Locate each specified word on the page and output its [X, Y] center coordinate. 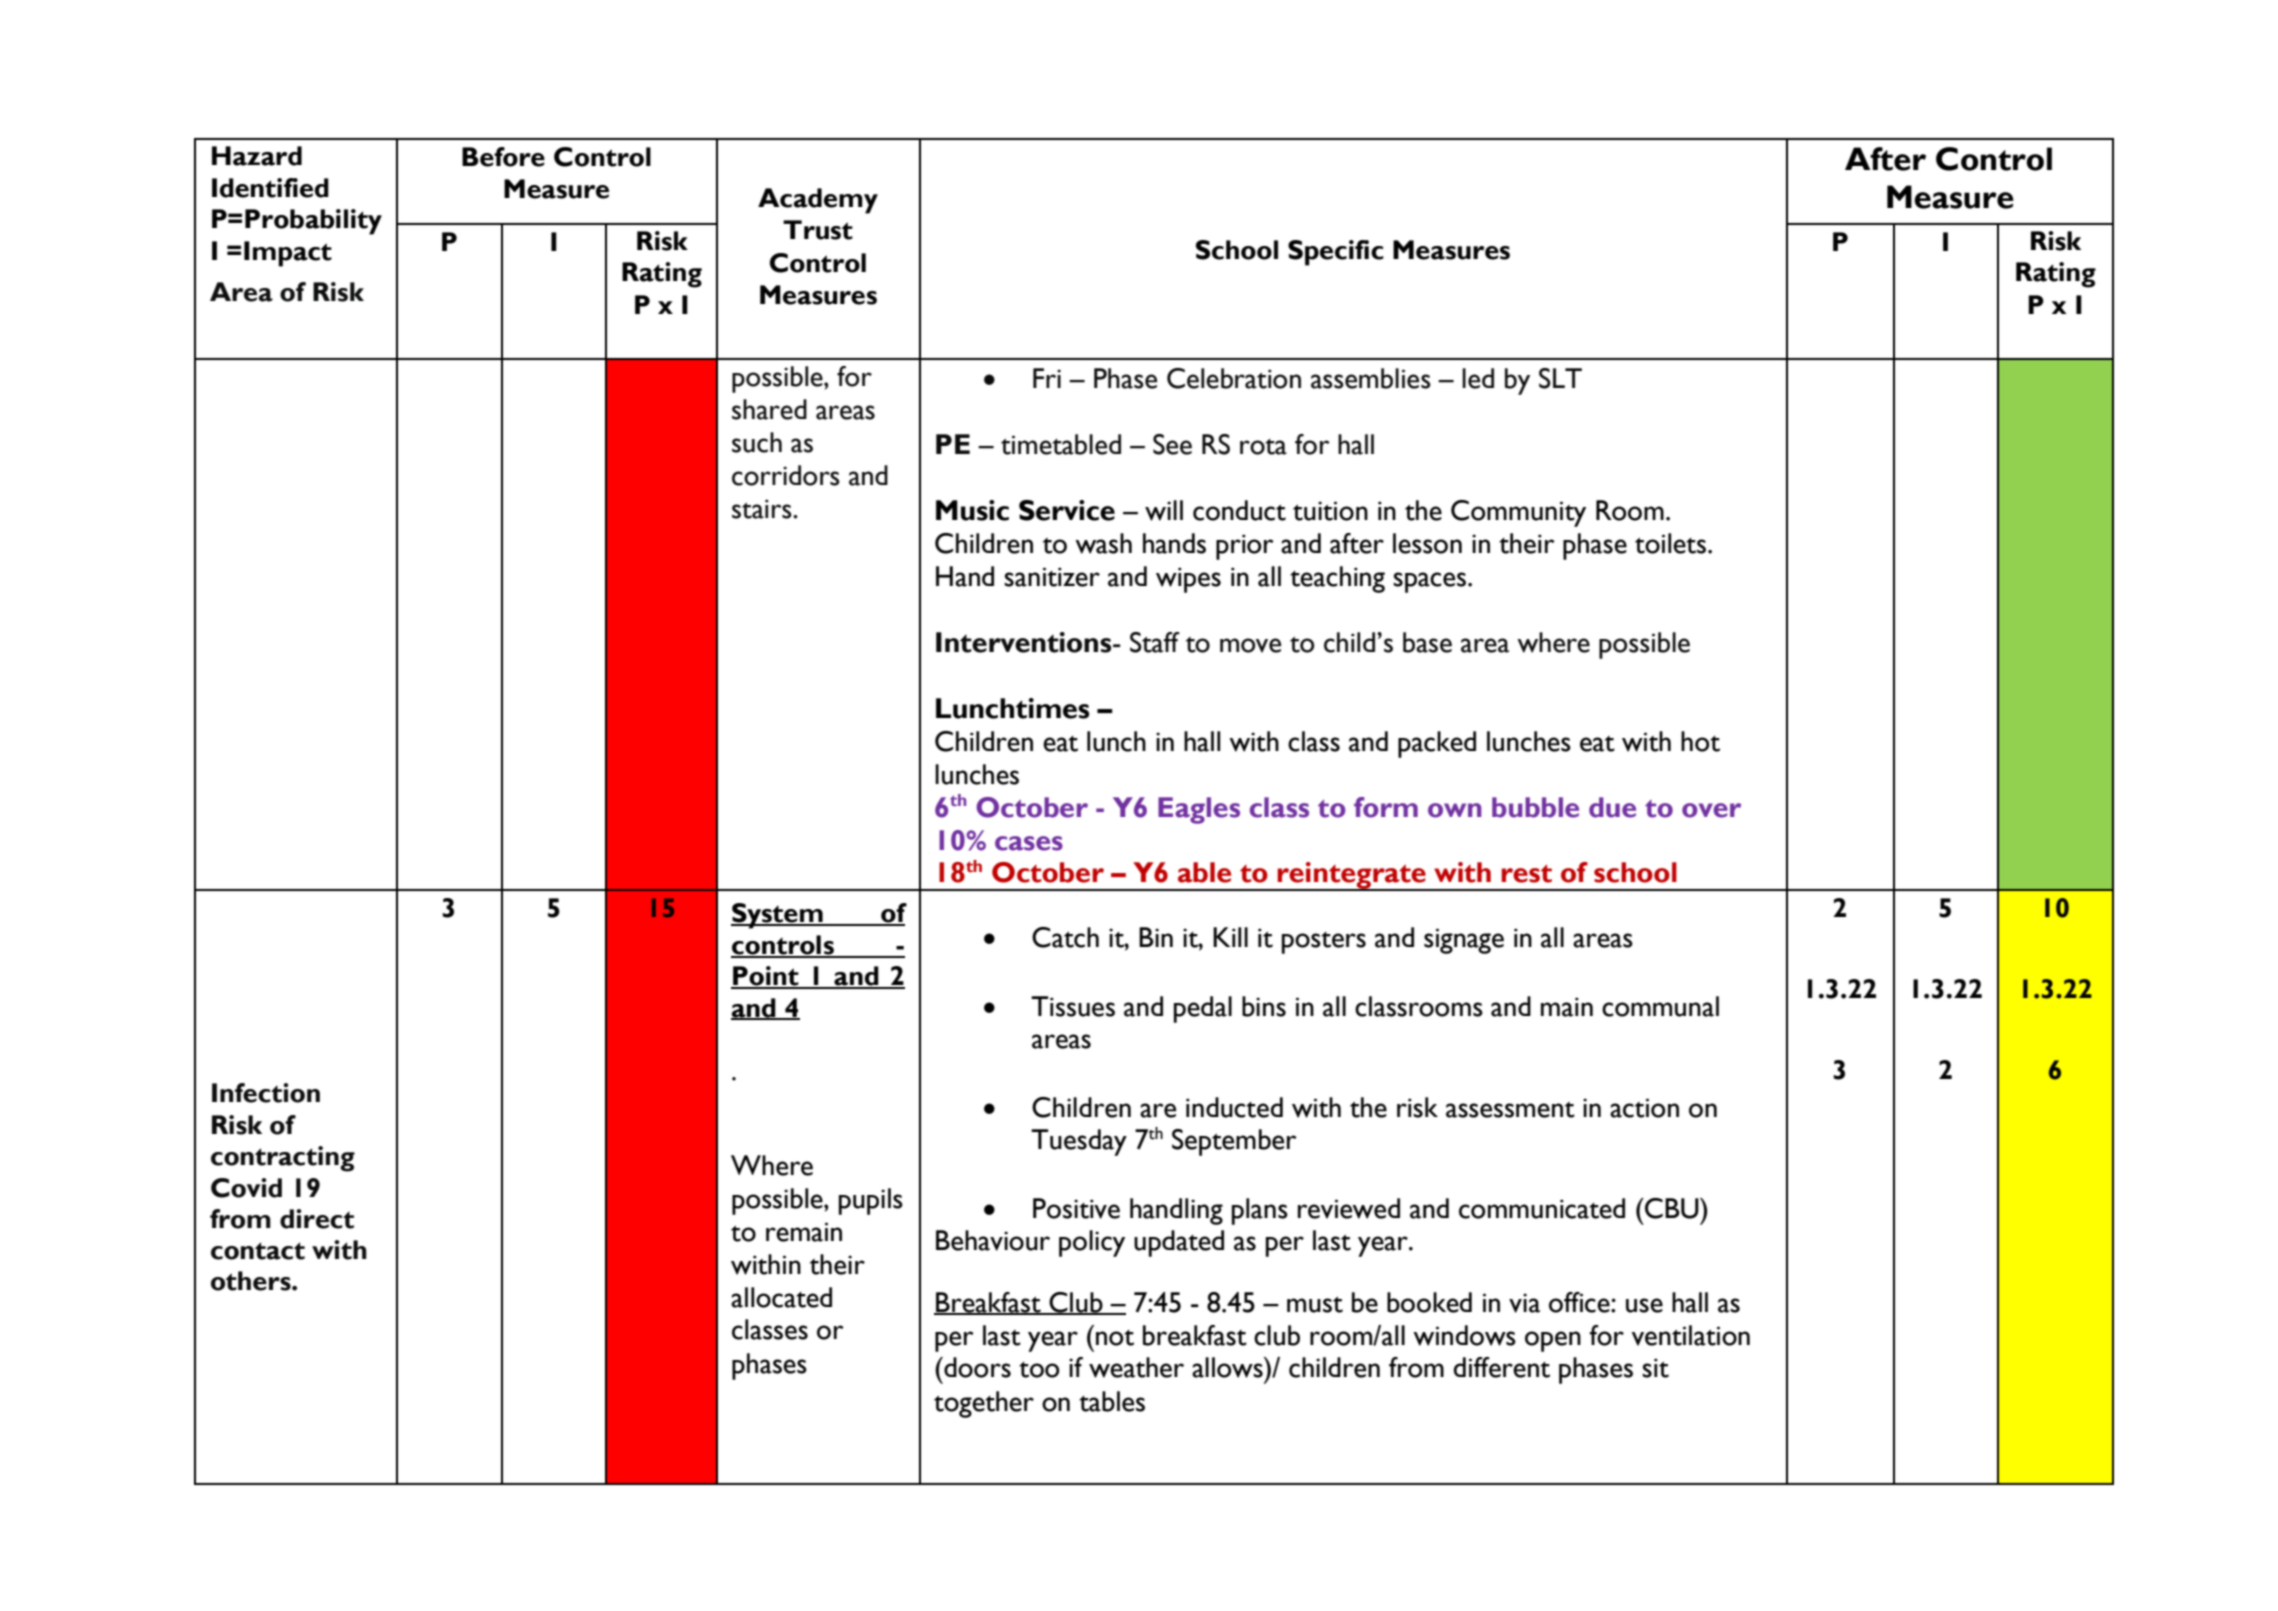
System [778, 916]
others [252, 1281]
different [1501, 1367]
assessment [1510, 1110]
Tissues [1073, 1006]
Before [503, 157]
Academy [818, 201]
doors [976, 1367]
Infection [266, 1093]
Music [972, 510]
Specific [1336, 253]
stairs [763, 509]
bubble [1535, 807]
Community [1518, 513]
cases [1029, 843]
